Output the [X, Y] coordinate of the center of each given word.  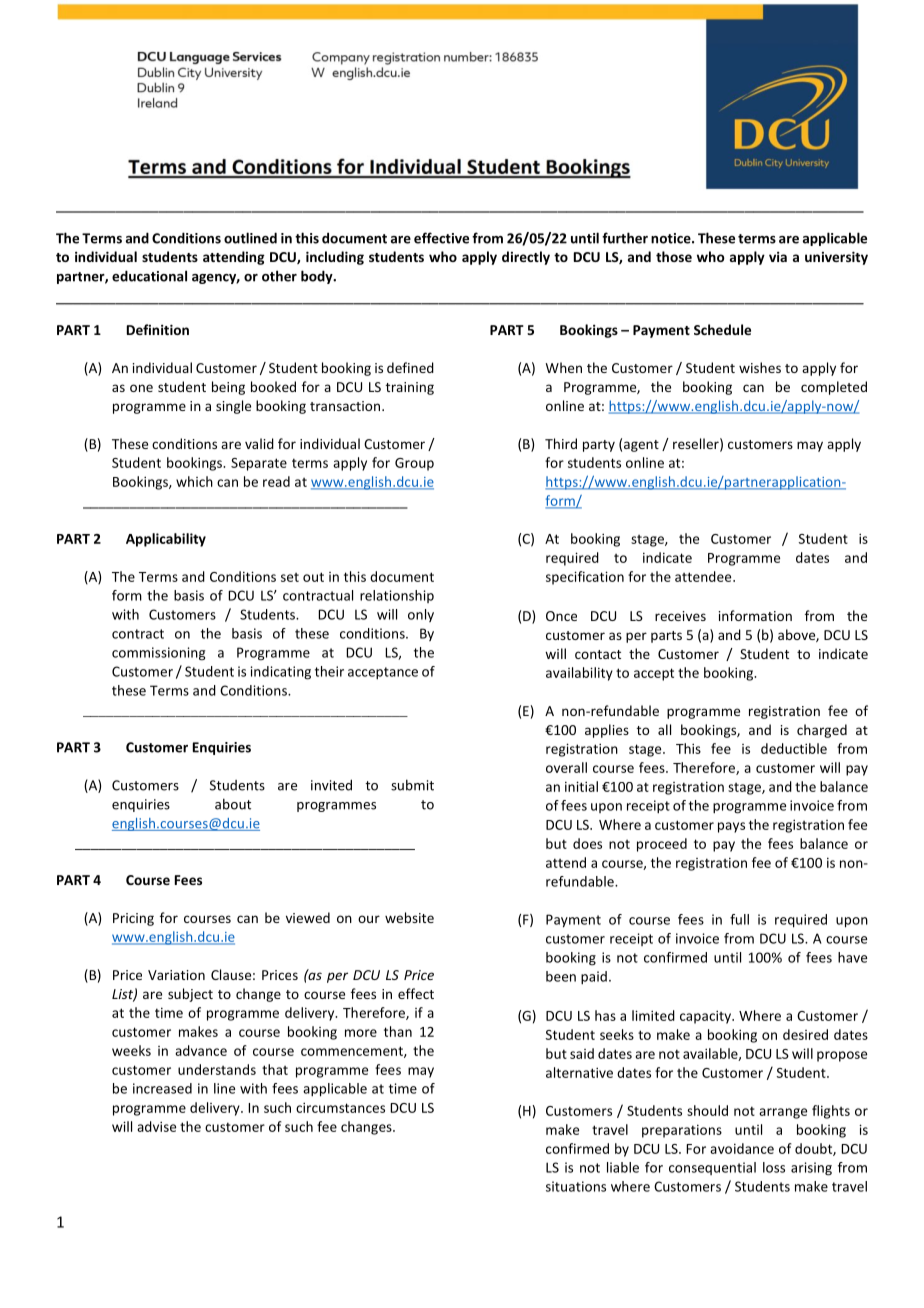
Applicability [166, 540]
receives [680, 616]
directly [526, 258]
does [587, 843]
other [279, 276]
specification [585, 578]
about [233, 804]
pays [731, 827]
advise [156, 1126]
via [778, 256]
